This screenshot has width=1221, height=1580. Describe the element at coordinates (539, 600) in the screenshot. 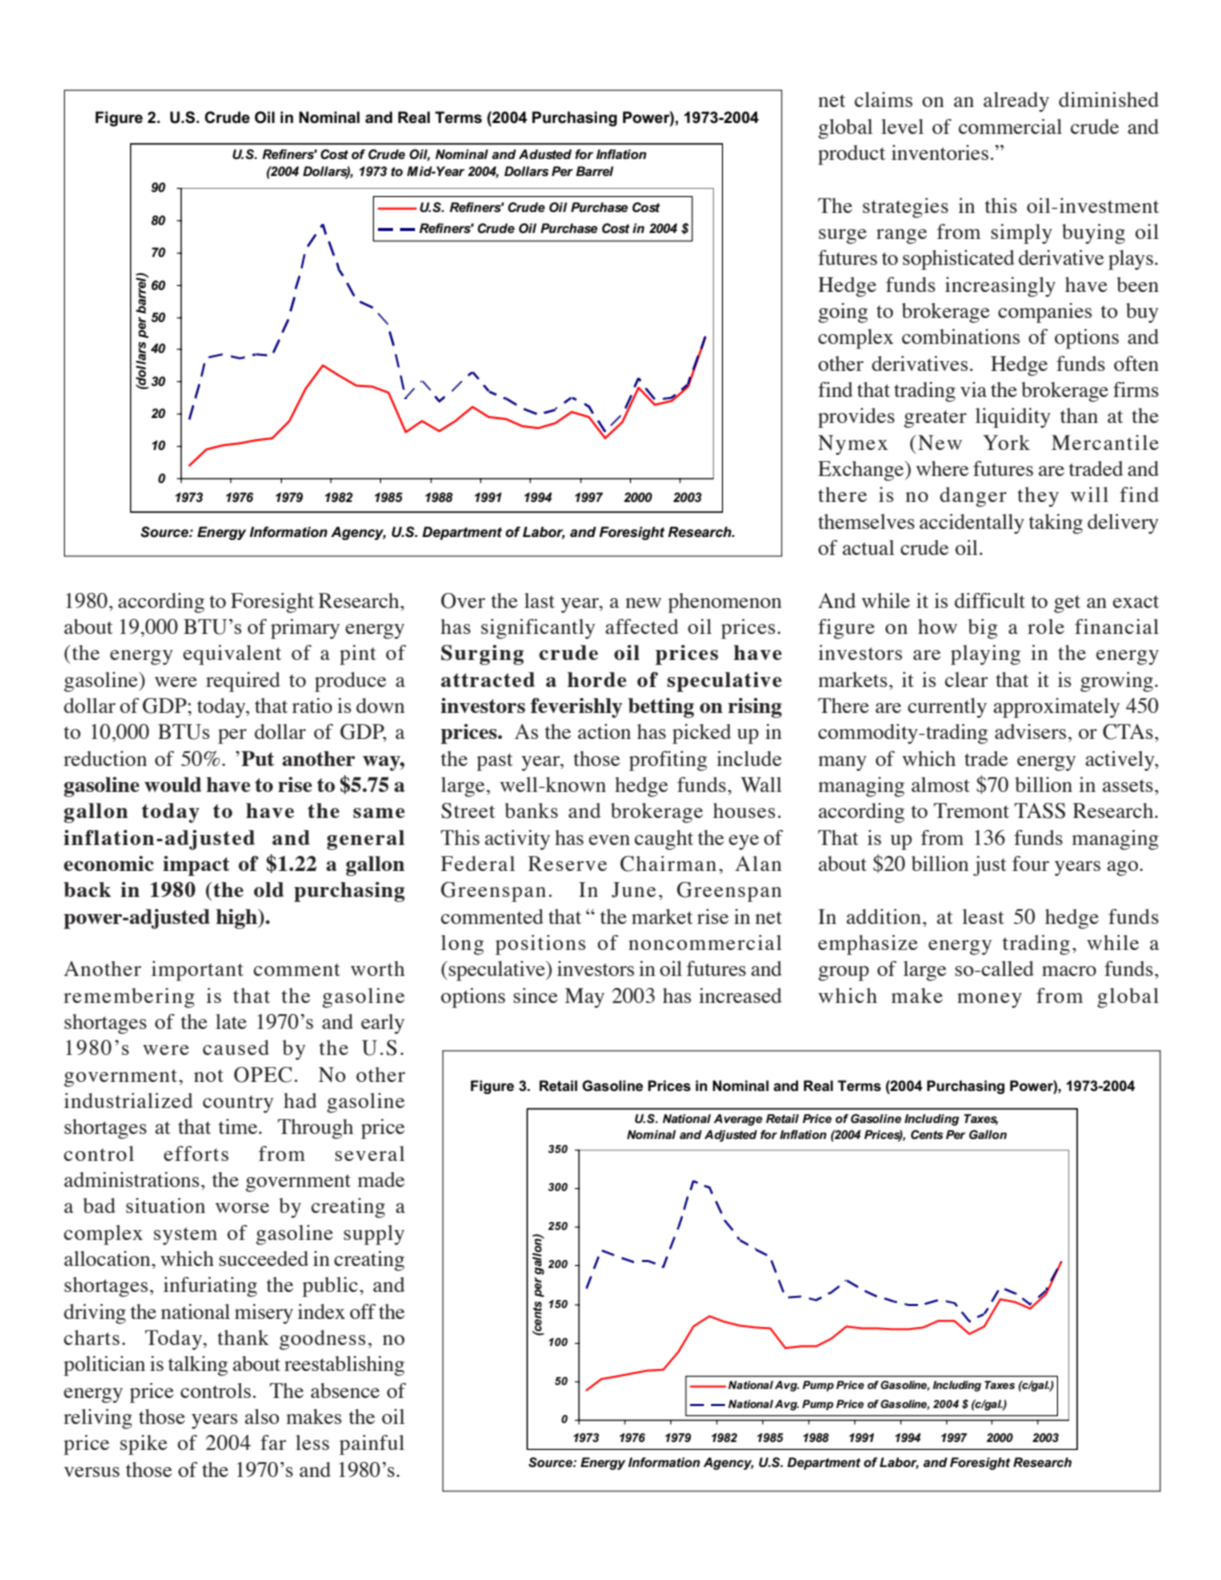

I see `last` at that location.
